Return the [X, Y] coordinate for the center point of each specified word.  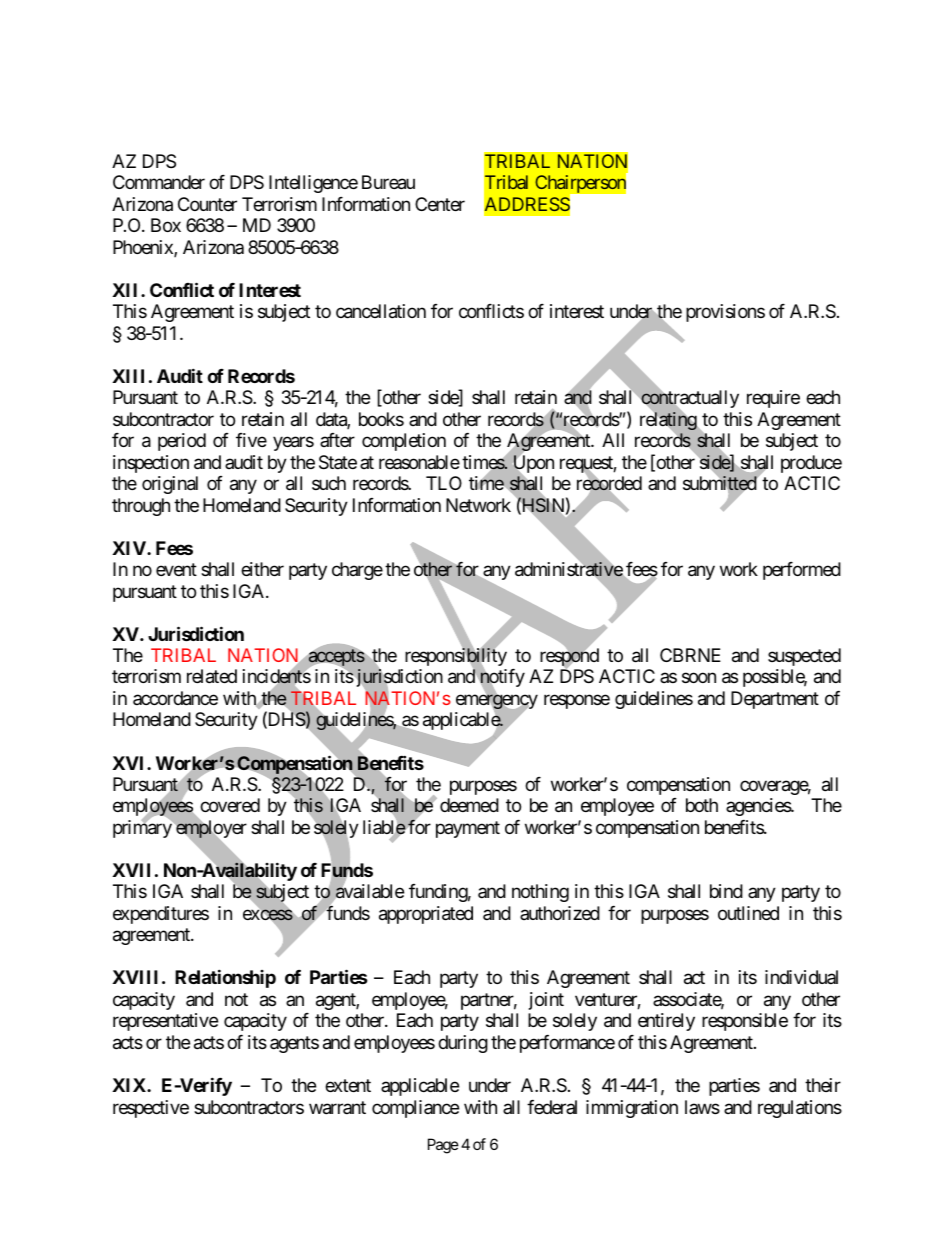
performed [802, 571]
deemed [469, 805]
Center [440, 204]
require [773, 399]
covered [230, 805]
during [463, 1044]
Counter [207, 204]
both [702, 805]
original [170, 485]
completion [404, 442]
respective [151, 1109]
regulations [800, 1109]
